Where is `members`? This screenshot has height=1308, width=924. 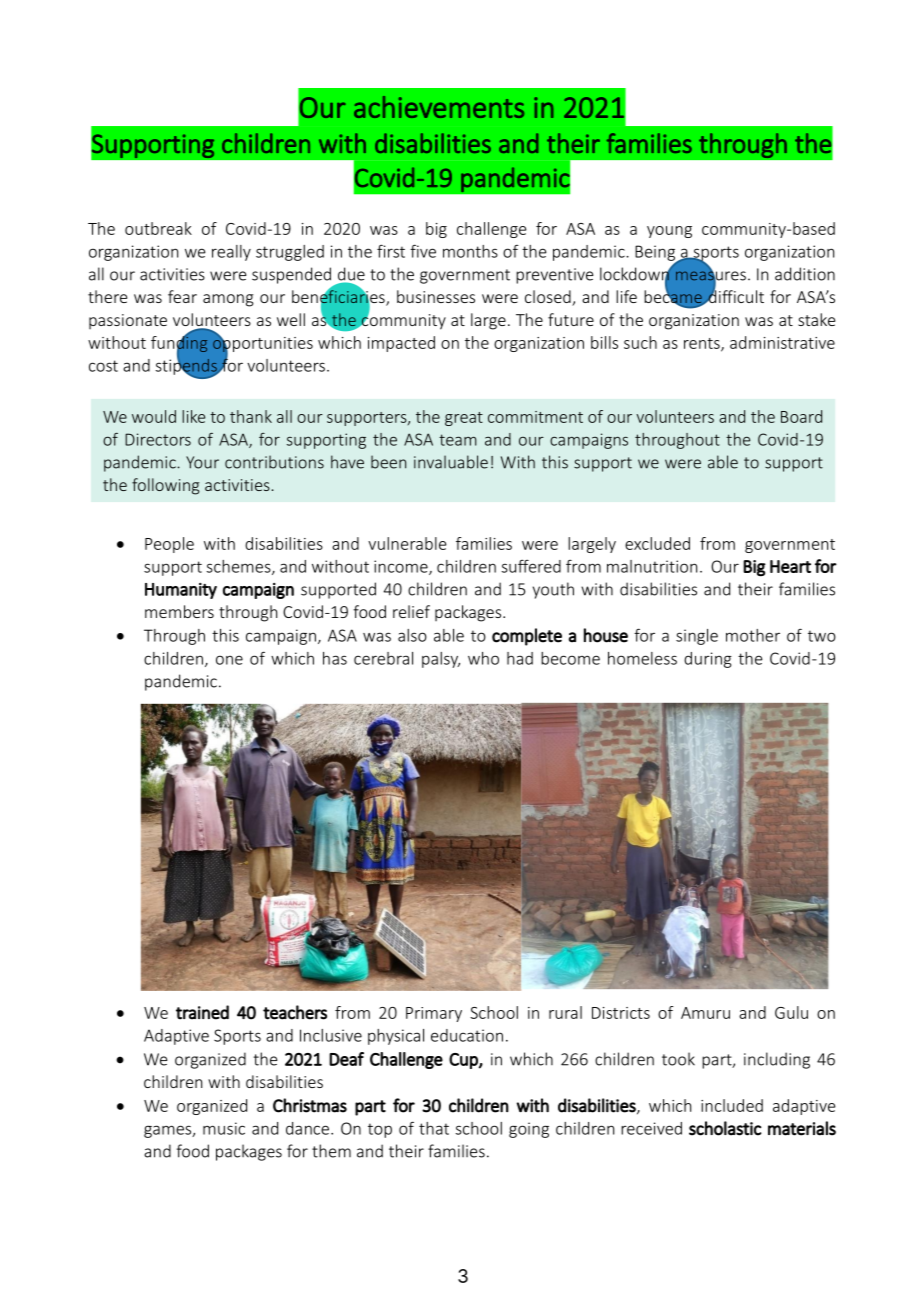 members is located at coordinates (179, 611).
